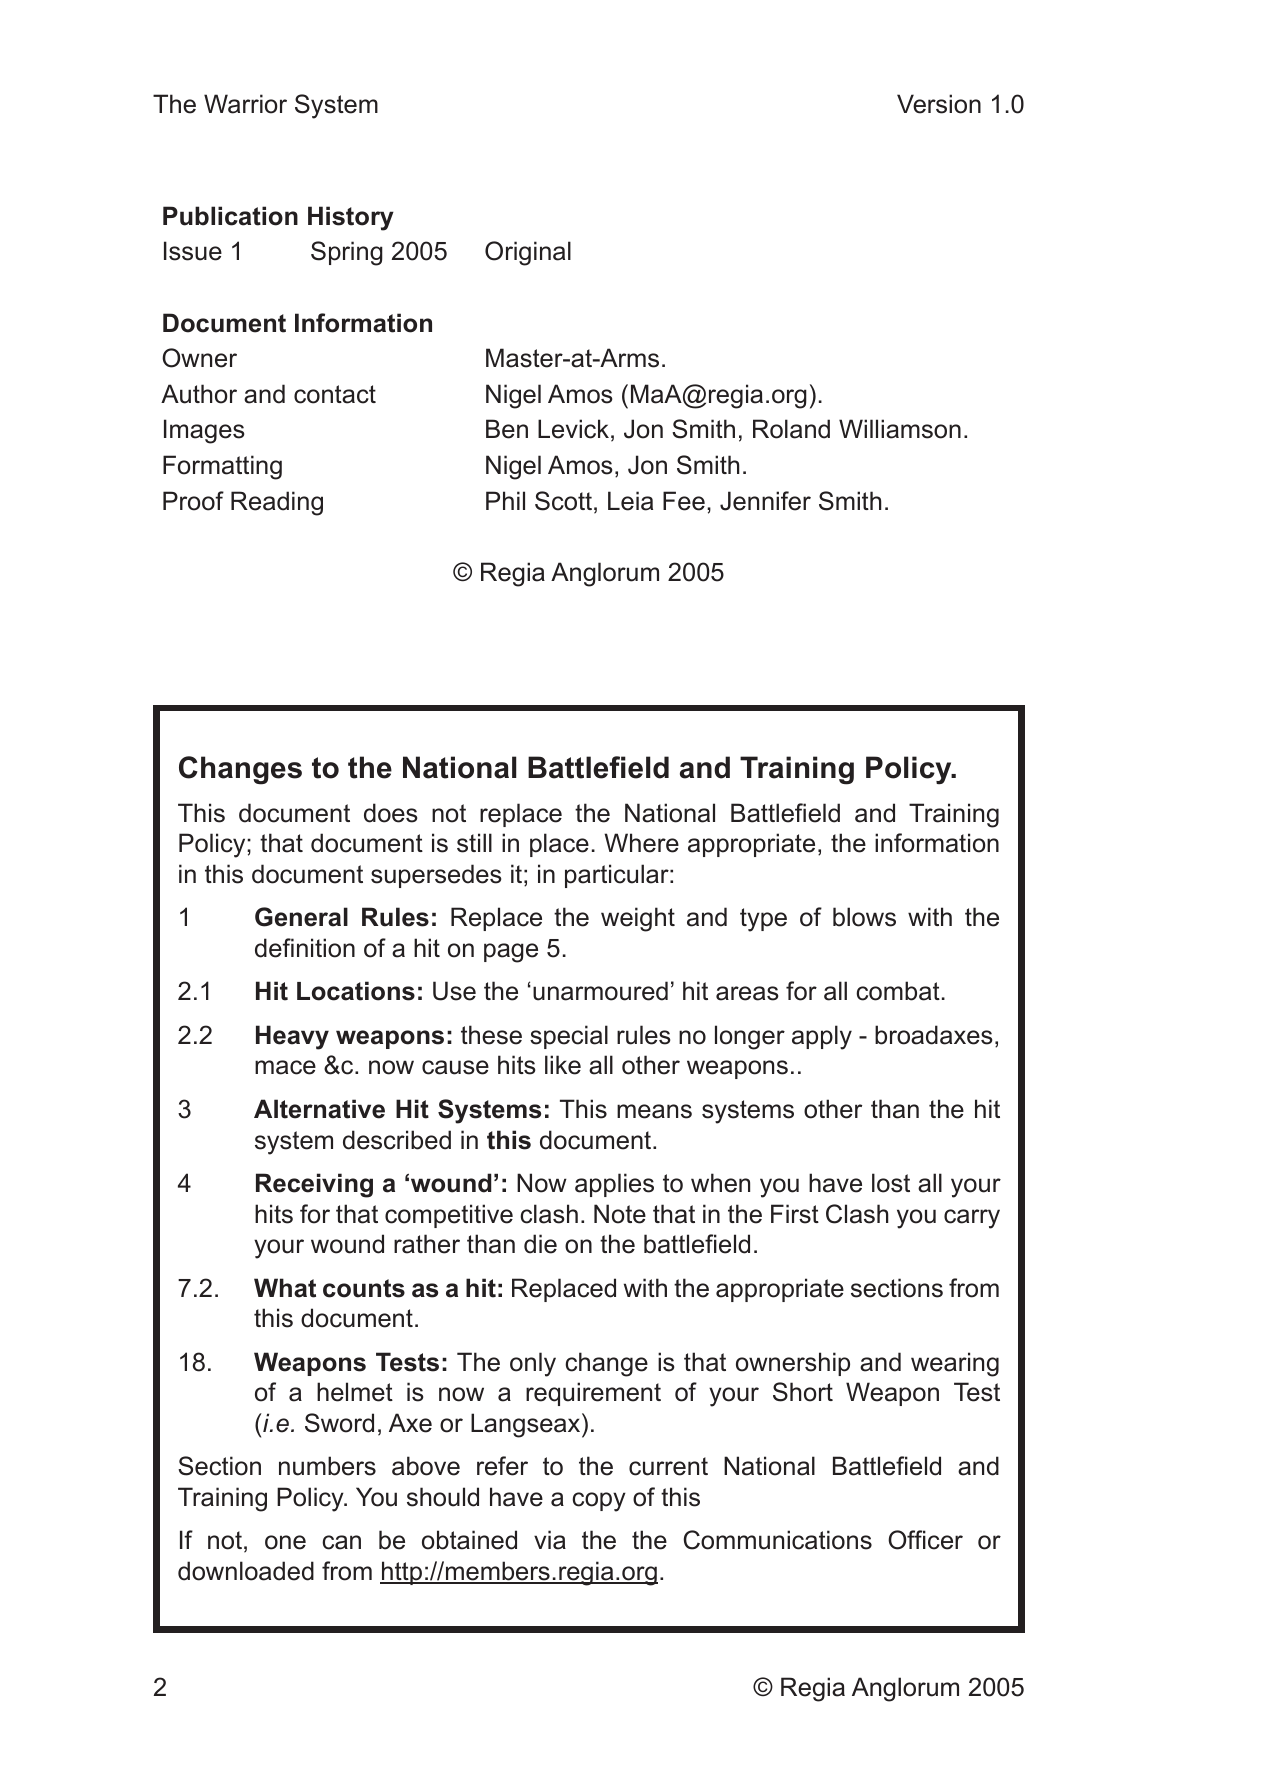  I want to click on Ben, so click(507, 429).
